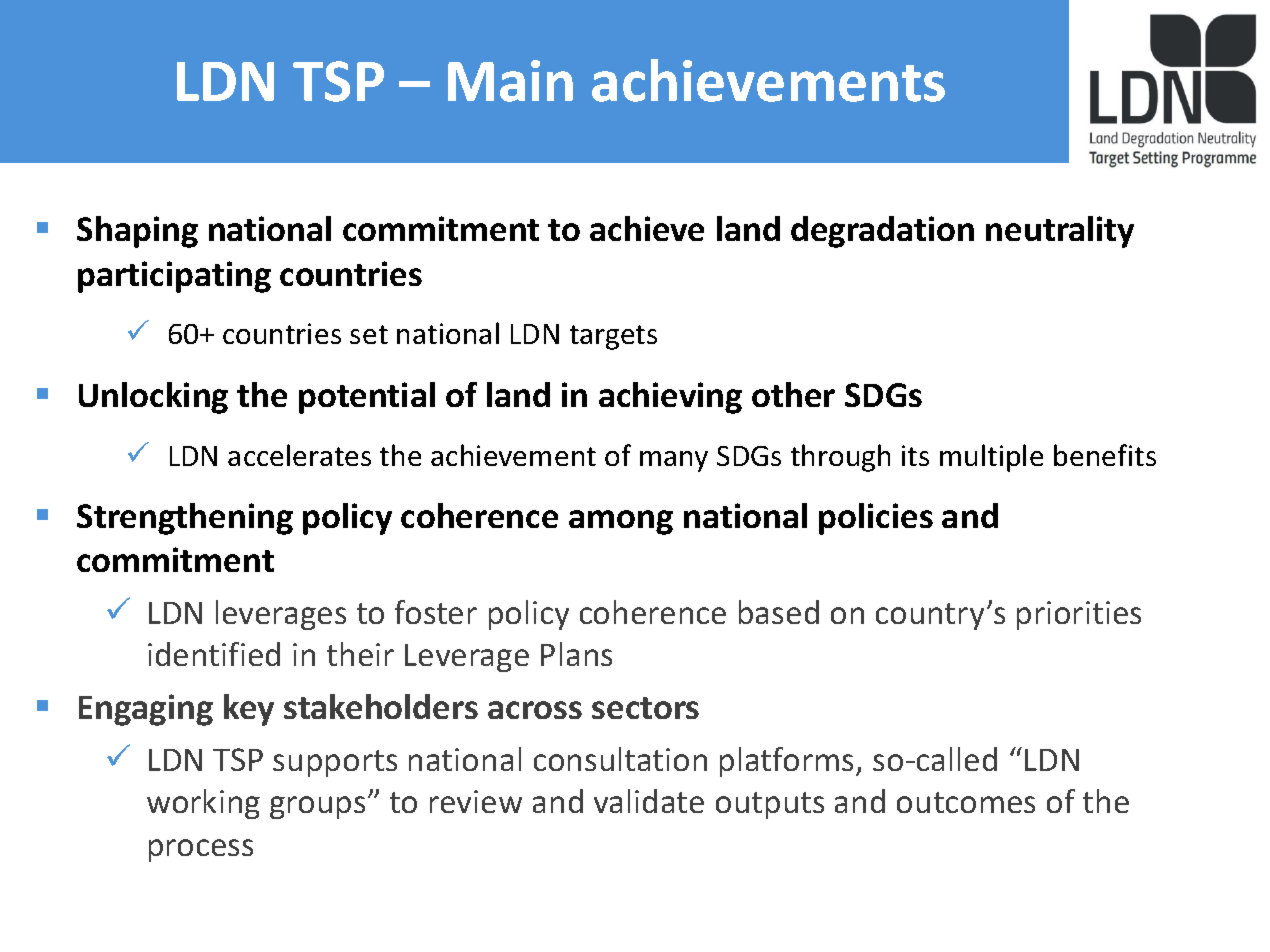 The image size is (1270, 952). I want to click on identified, so click(214, 654).
